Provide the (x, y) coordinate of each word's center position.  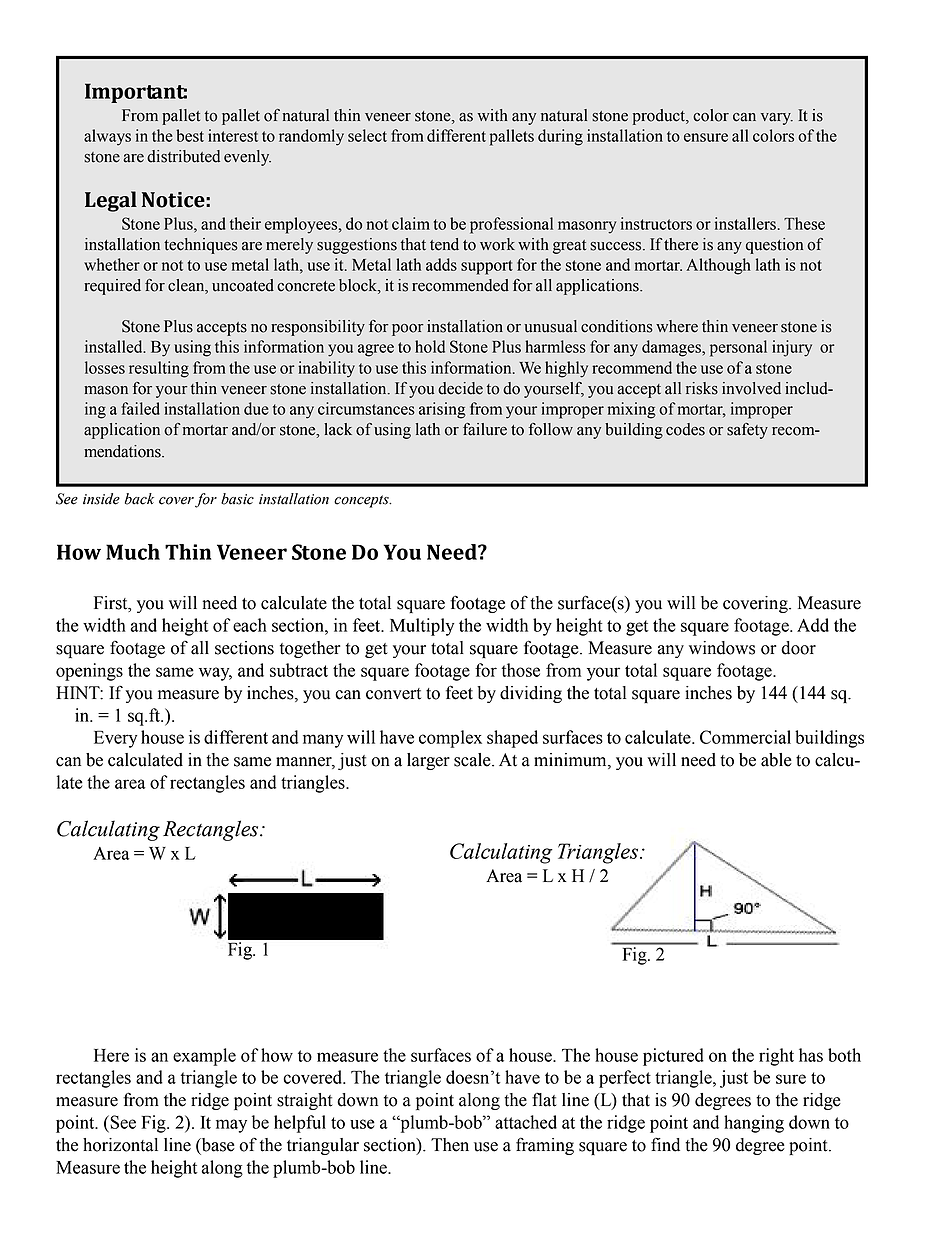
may (231, 1126)
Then (450, 1145)
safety (747, 431)
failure (485, 429)
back (139, 499)
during (560, 137)
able (776, 760)
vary (777, 119)
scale (473, 760)
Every (115, 739)
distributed (183, 156)
